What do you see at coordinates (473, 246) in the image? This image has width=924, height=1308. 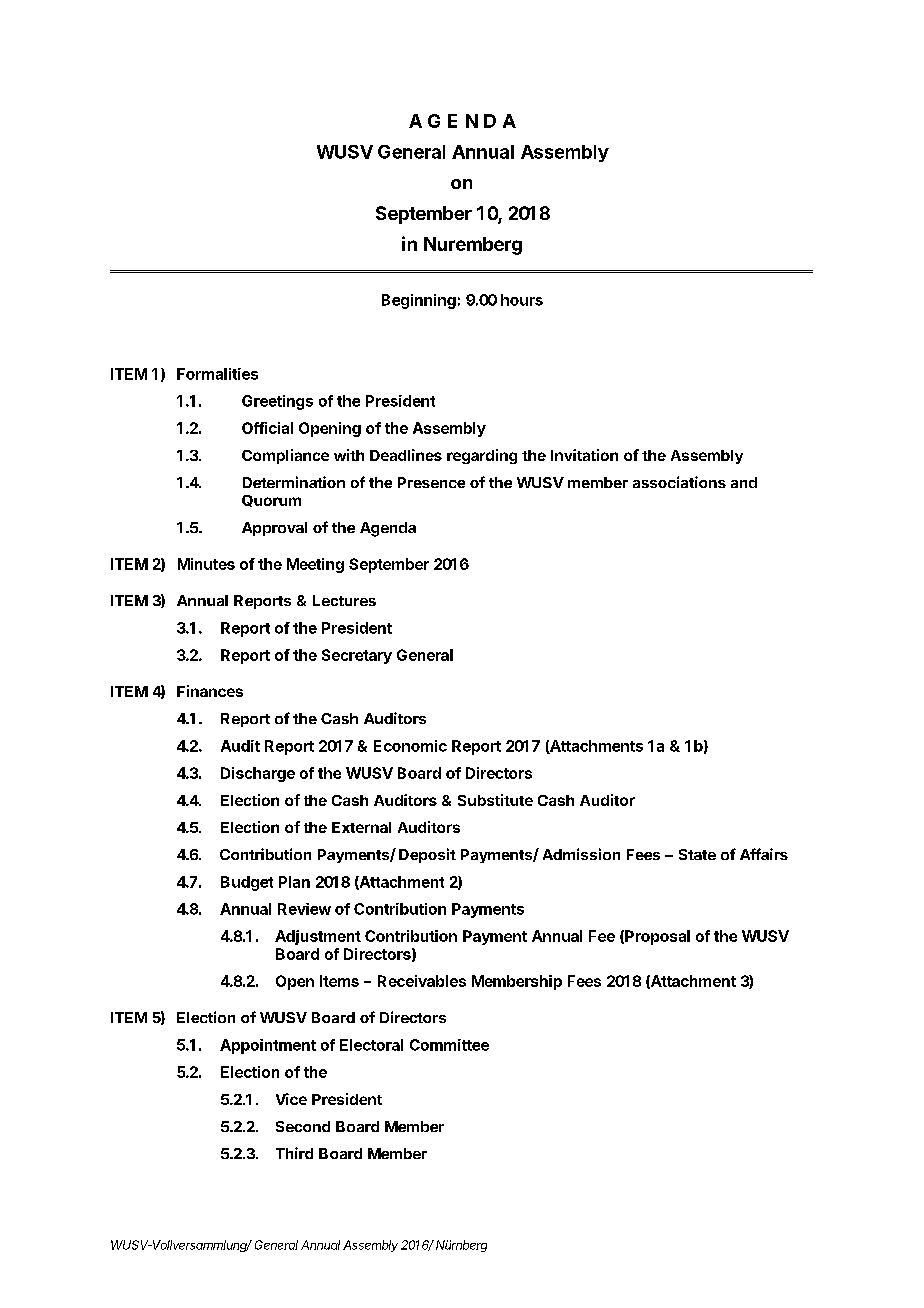 I see `Nuremberg` at bounding box center [473, 246].
